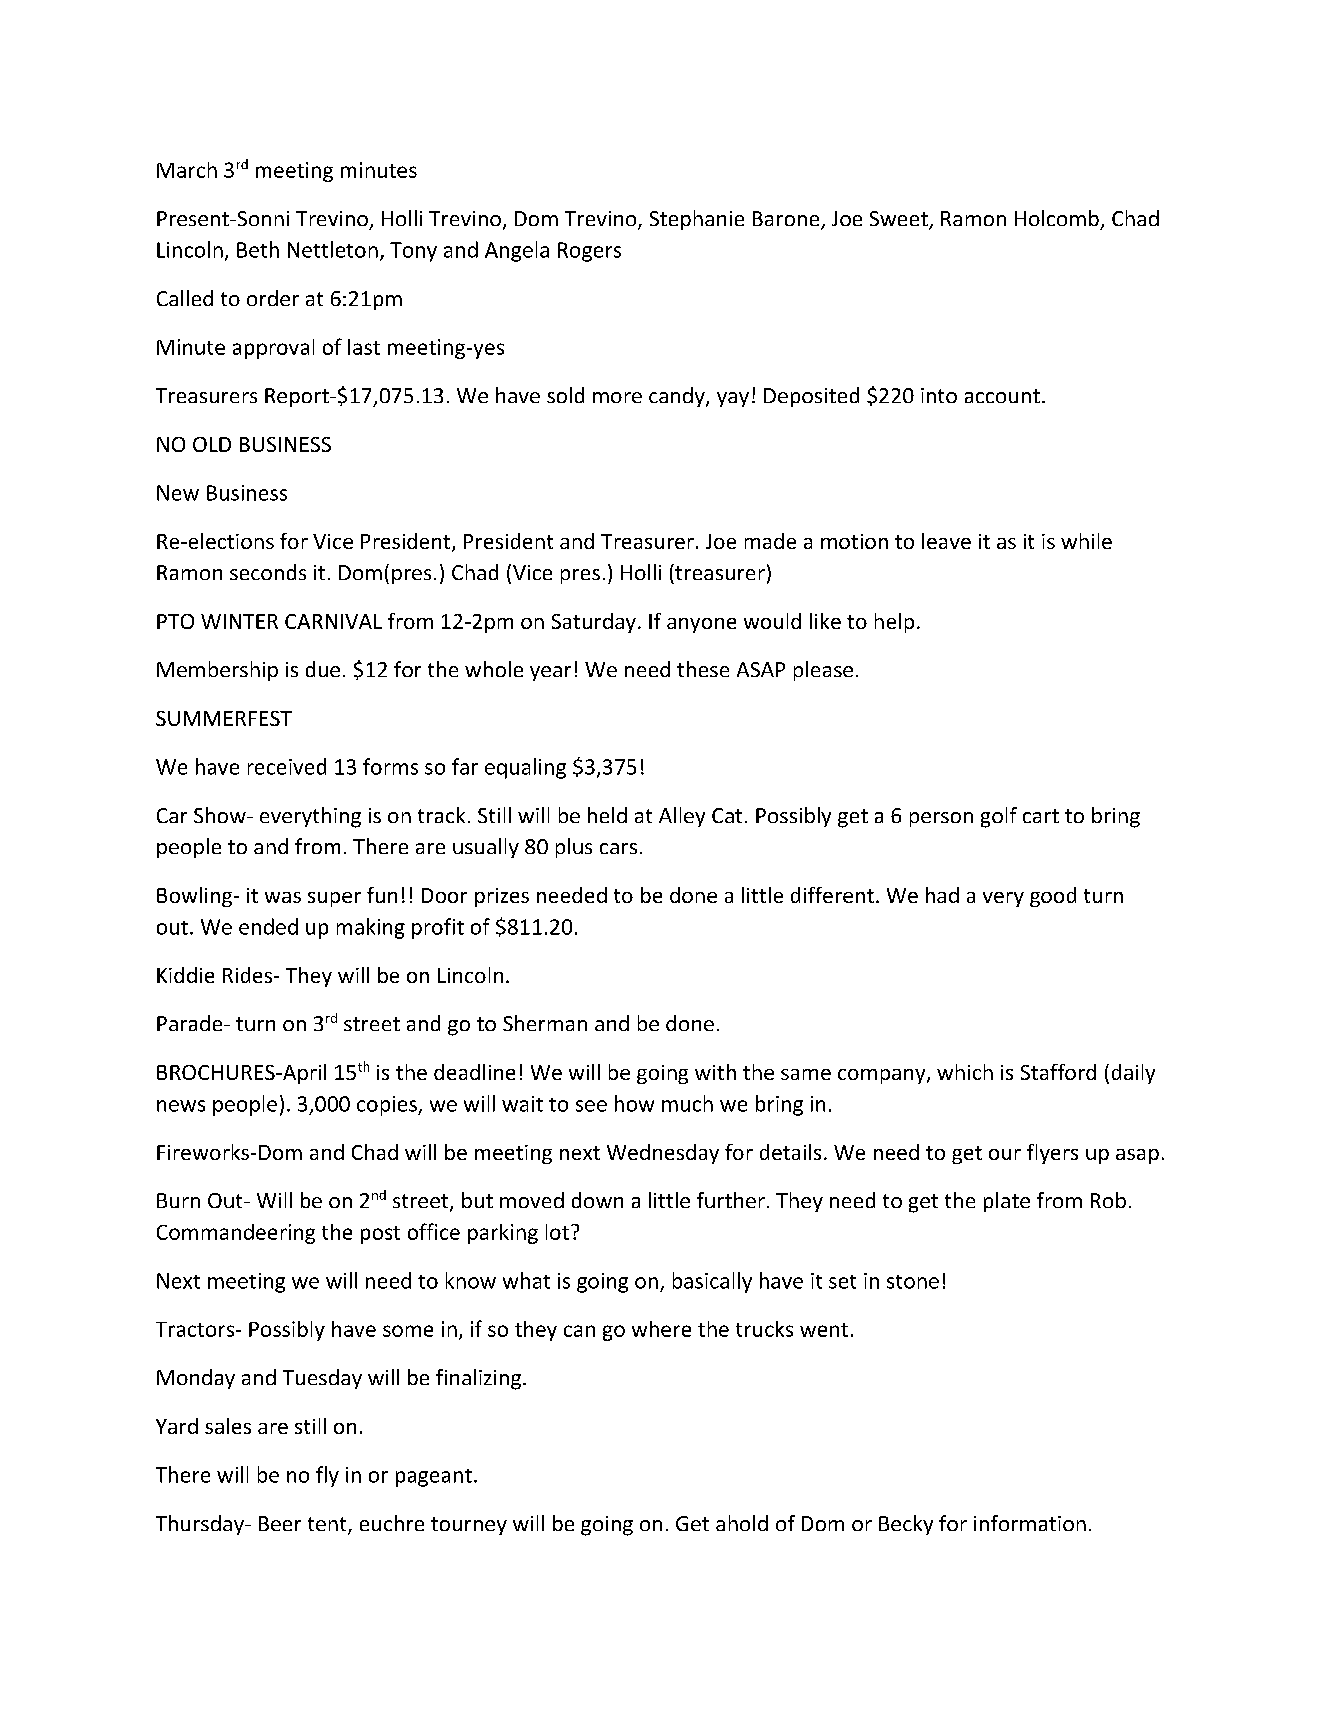 The width and height of the screenshot is (1321, 1710). What do you see at coordinates (900, 220) in the screenshot?
I see `Sweet` at bounding box center [900, 220].
